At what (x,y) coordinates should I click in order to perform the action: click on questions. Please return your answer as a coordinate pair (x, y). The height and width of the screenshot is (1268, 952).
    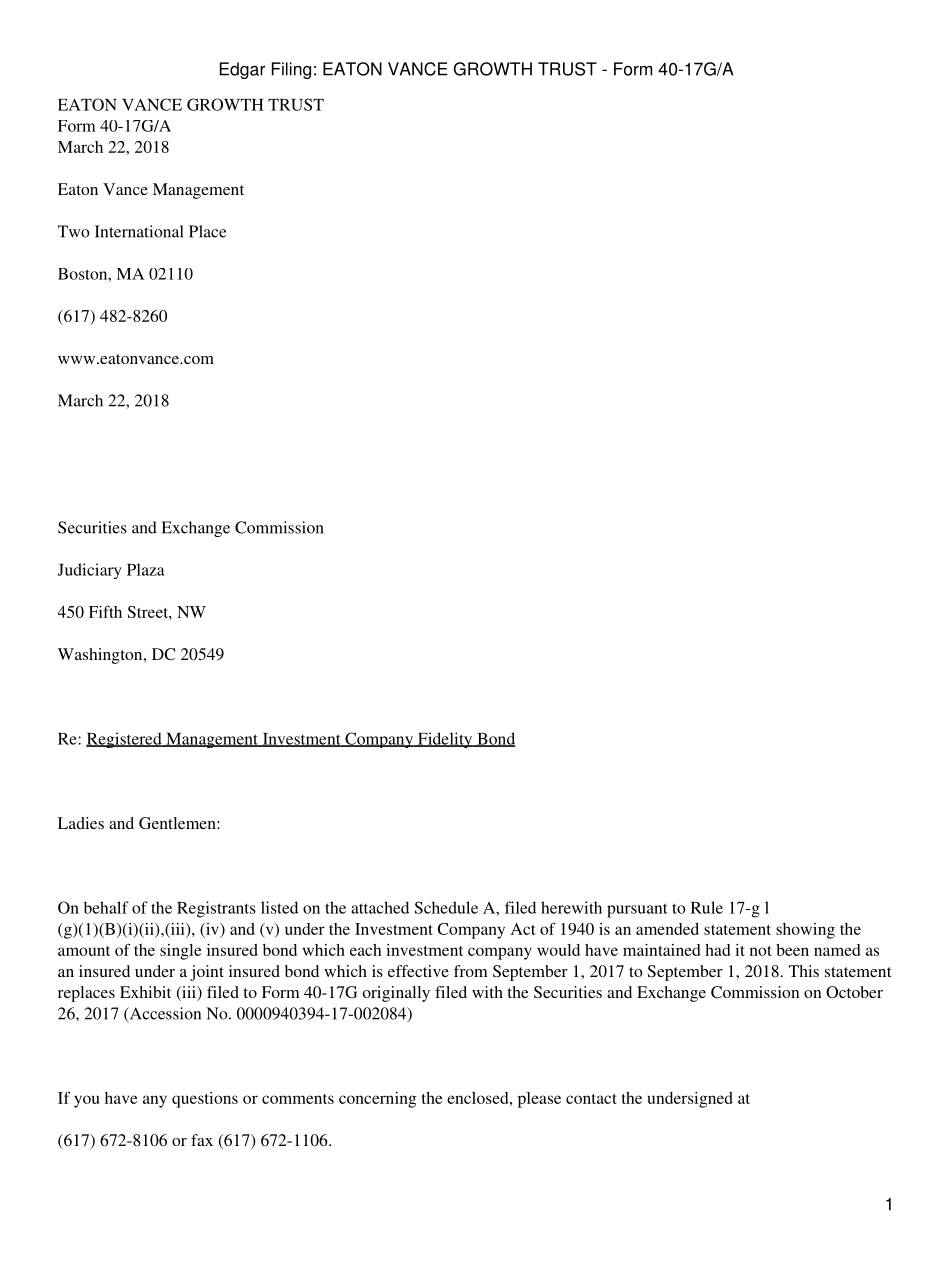
    Looking at the image, I should click on (205, 1100).
